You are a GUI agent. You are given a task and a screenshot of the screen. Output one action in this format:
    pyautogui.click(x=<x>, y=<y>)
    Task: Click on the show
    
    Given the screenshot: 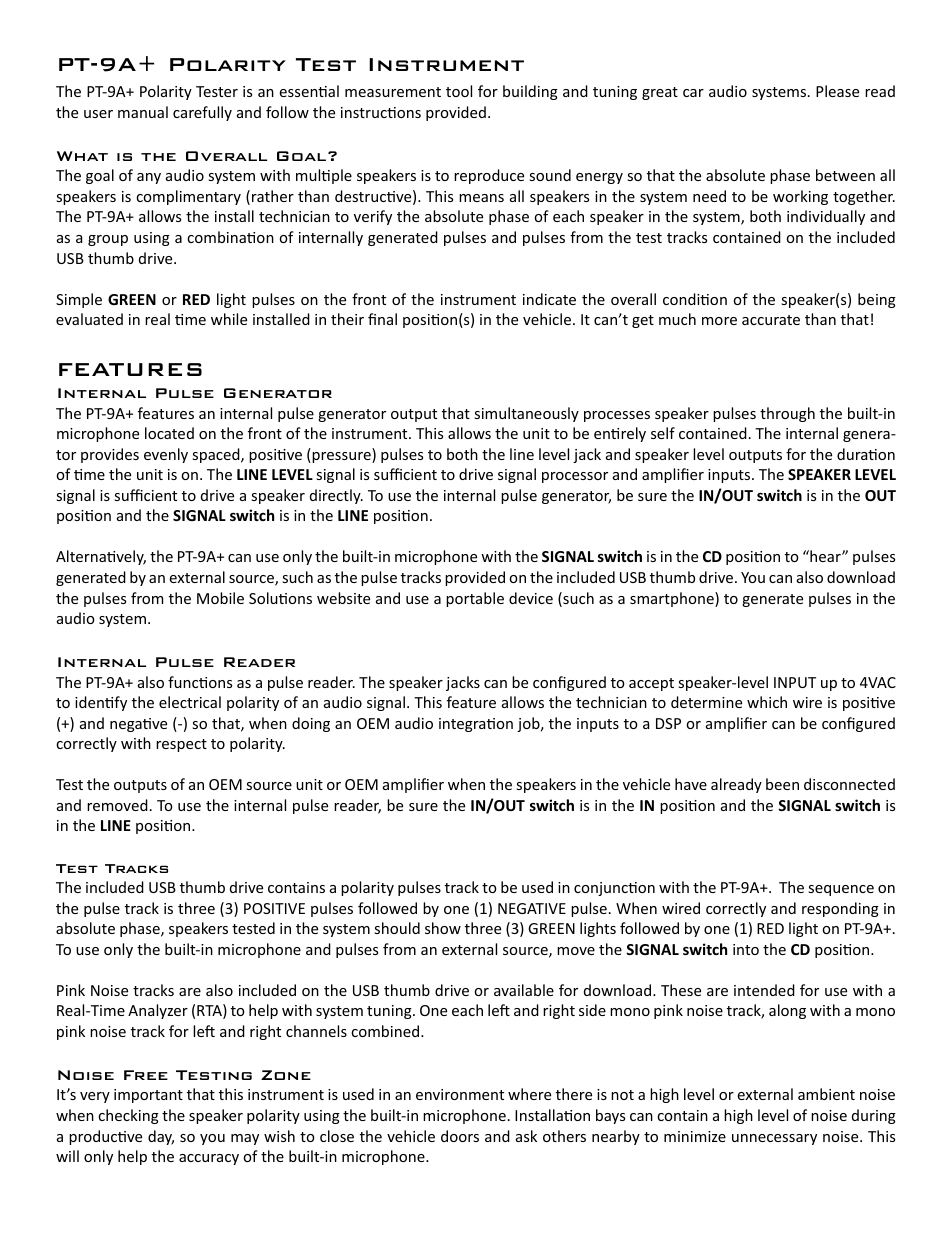 What is the action you would take?
    pyautogui.click(x=443, y=928)
